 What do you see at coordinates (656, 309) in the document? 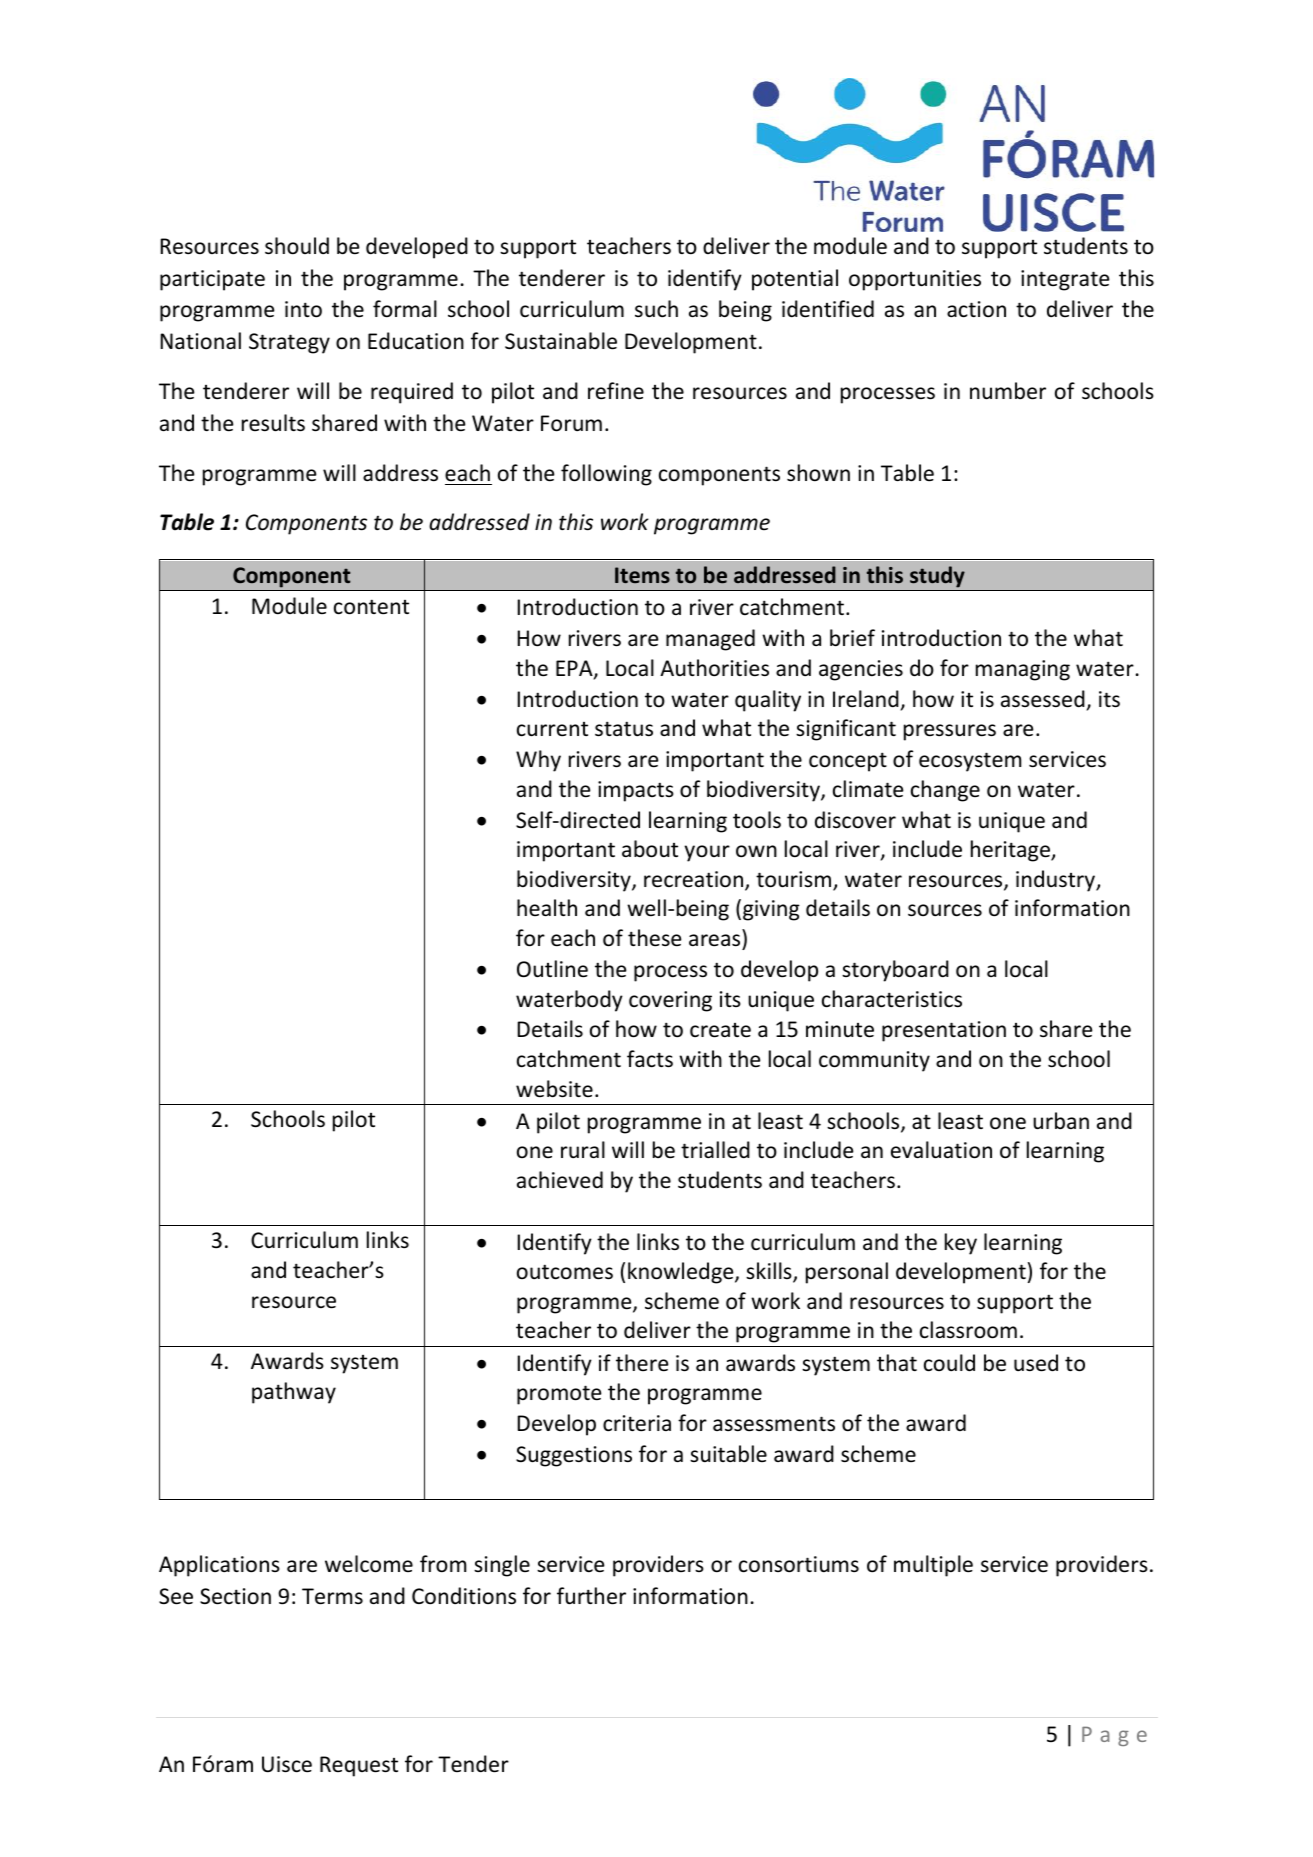
I see `such` at bounding box center [656, 309].
